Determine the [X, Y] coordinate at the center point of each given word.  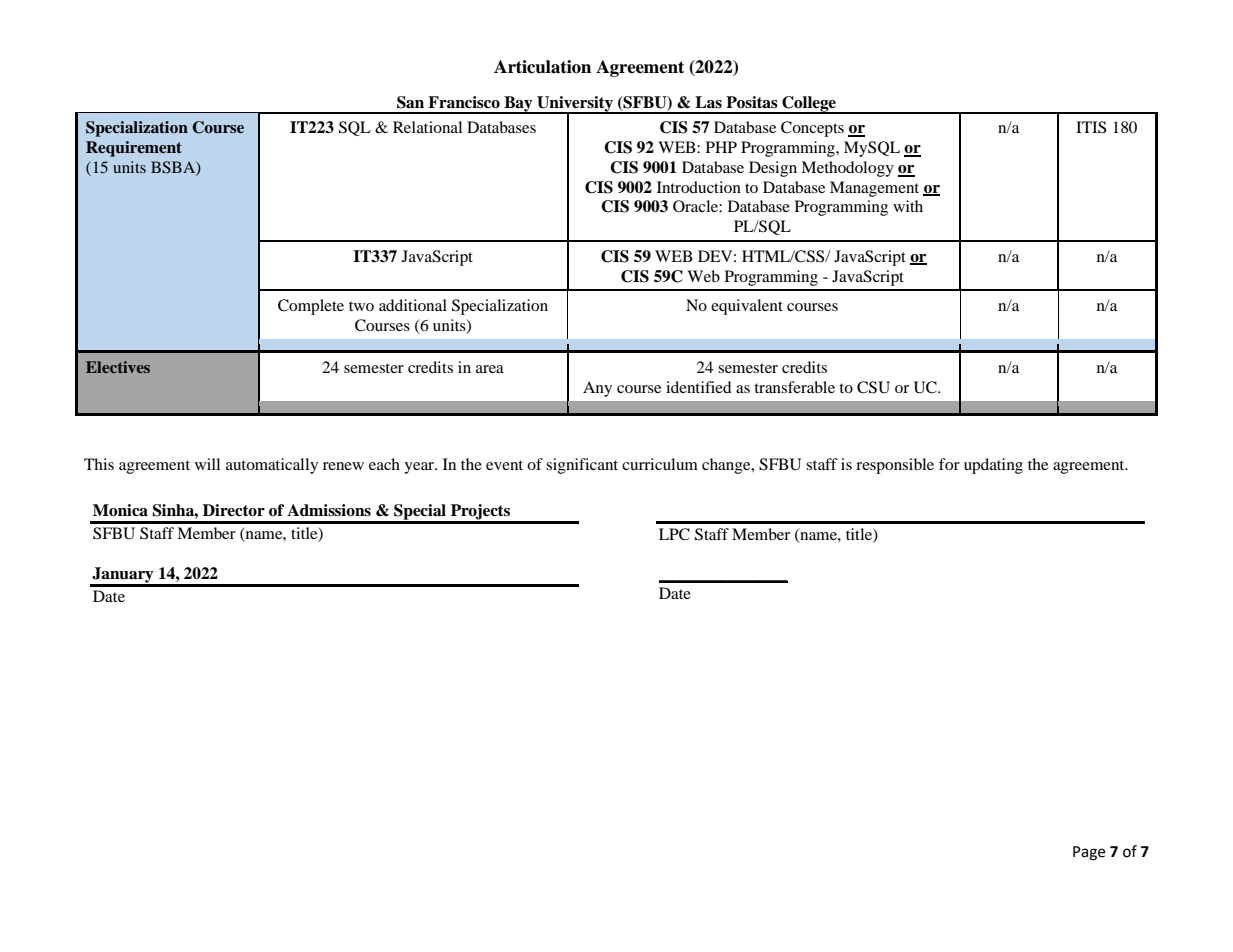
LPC [674, 534]
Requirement [134, 149]
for [949, 464]
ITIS [1091, 127]
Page [1089, 853]
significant [582, 466]
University [575, 105]
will [207, 464]
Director [234, 510]
